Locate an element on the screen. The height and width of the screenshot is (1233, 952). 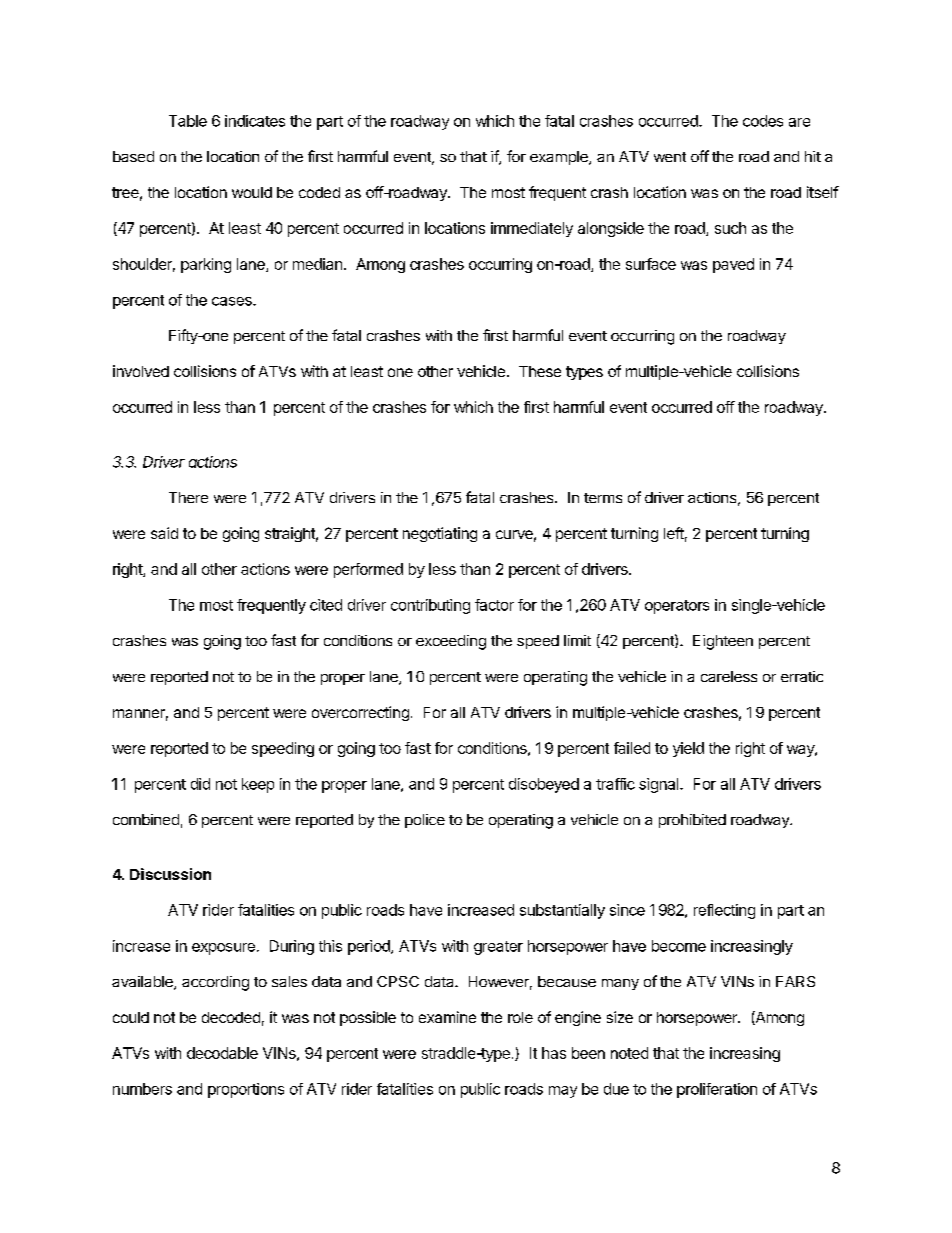
example is located at coordinates (560, 158).
